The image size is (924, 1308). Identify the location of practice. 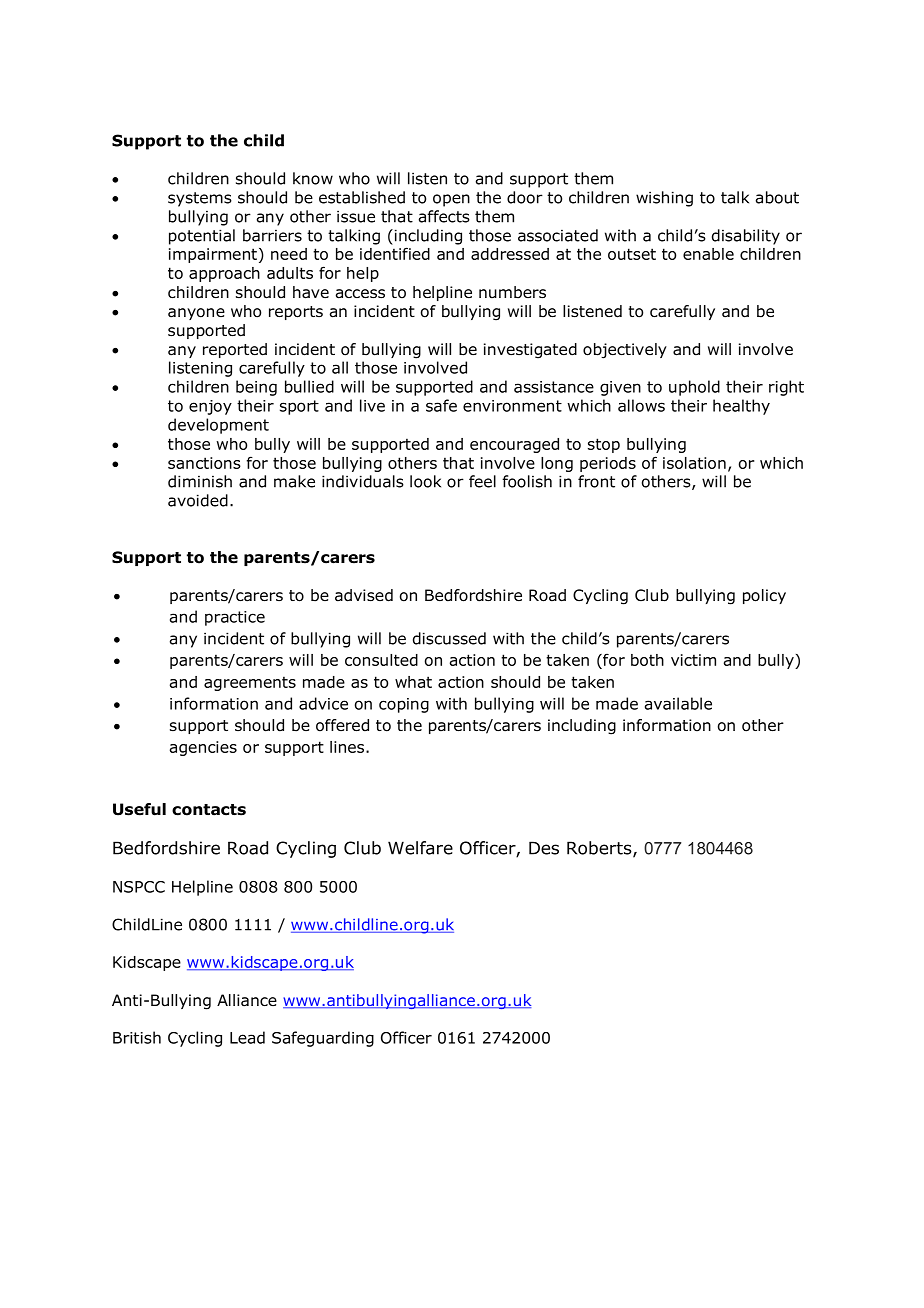
(235, 618).
